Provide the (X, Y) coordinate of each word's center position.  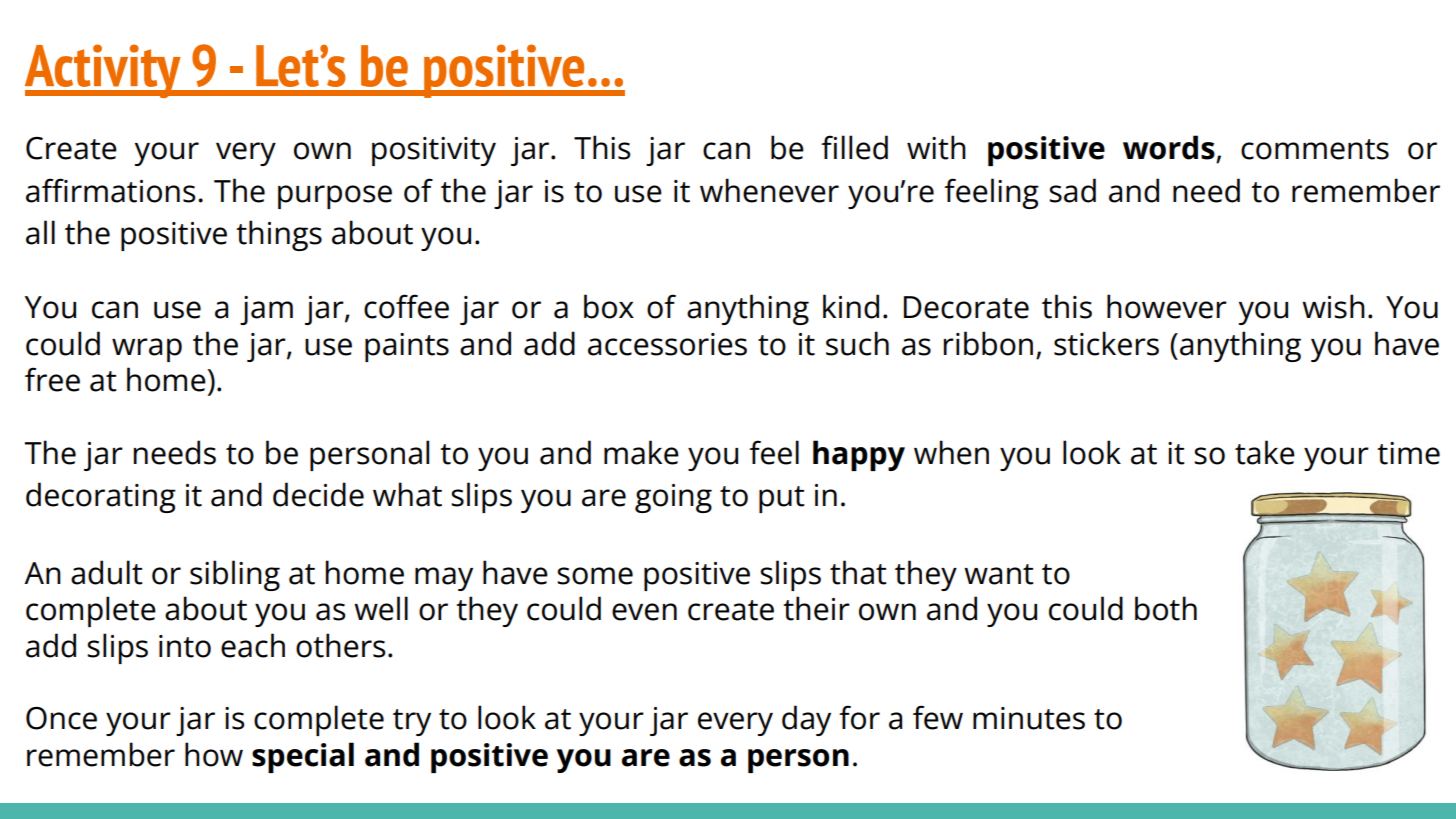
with (936, 147)
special (303, 757)
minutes (1029, 718)
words (1169, 147)
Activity (104, 71)
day (806, 720)
